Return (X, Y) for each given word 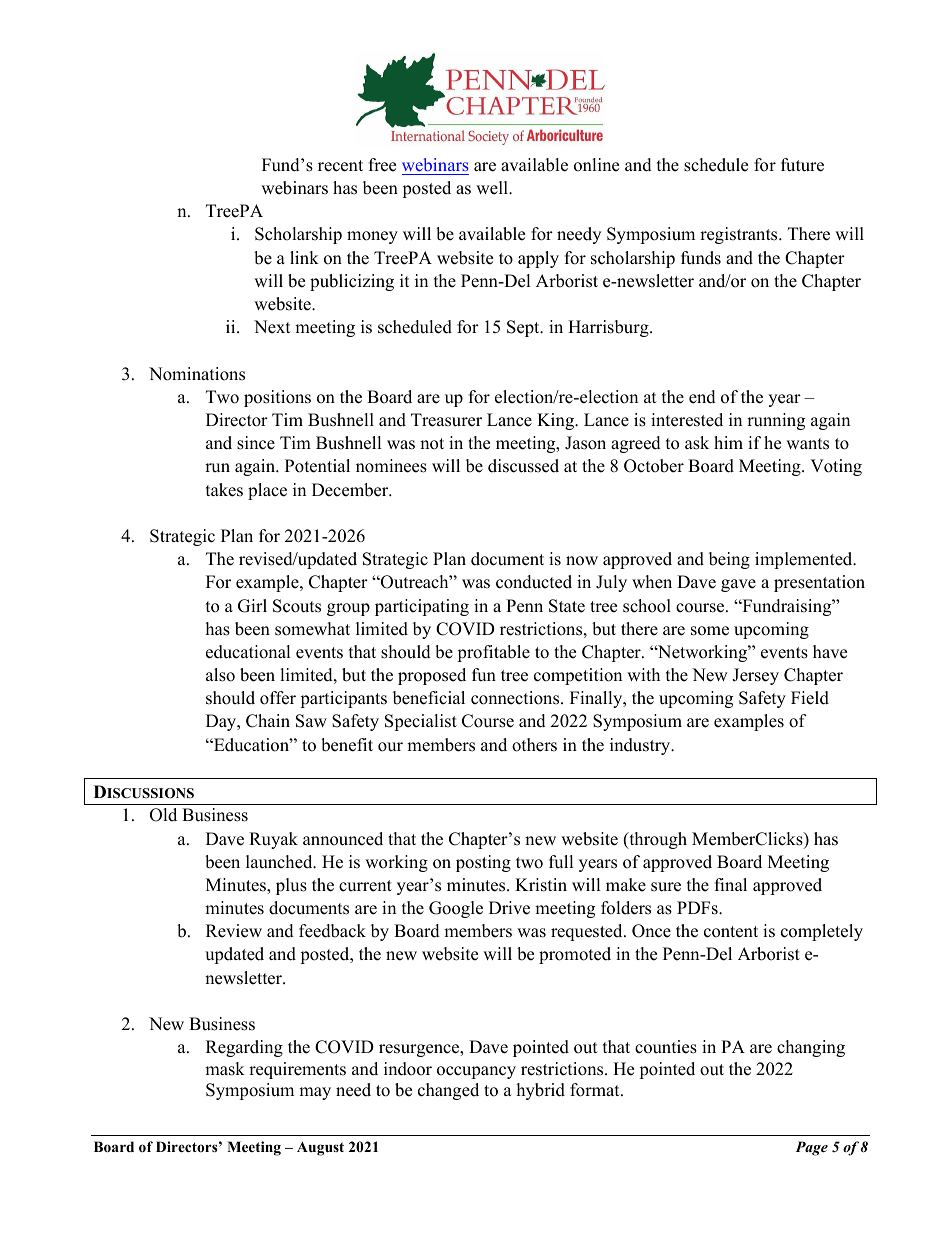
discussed (523, 466)
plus (291, 886)
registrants (740, 235)
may (315, 1093)
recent (340, 166)
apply (538, 259)
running (776, 421)
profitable (493, 653)
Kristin (541, 885)
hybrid (541, 1091)
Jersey (755, 676)
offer (278, 698)
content (731, 932)
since (256, 443)
